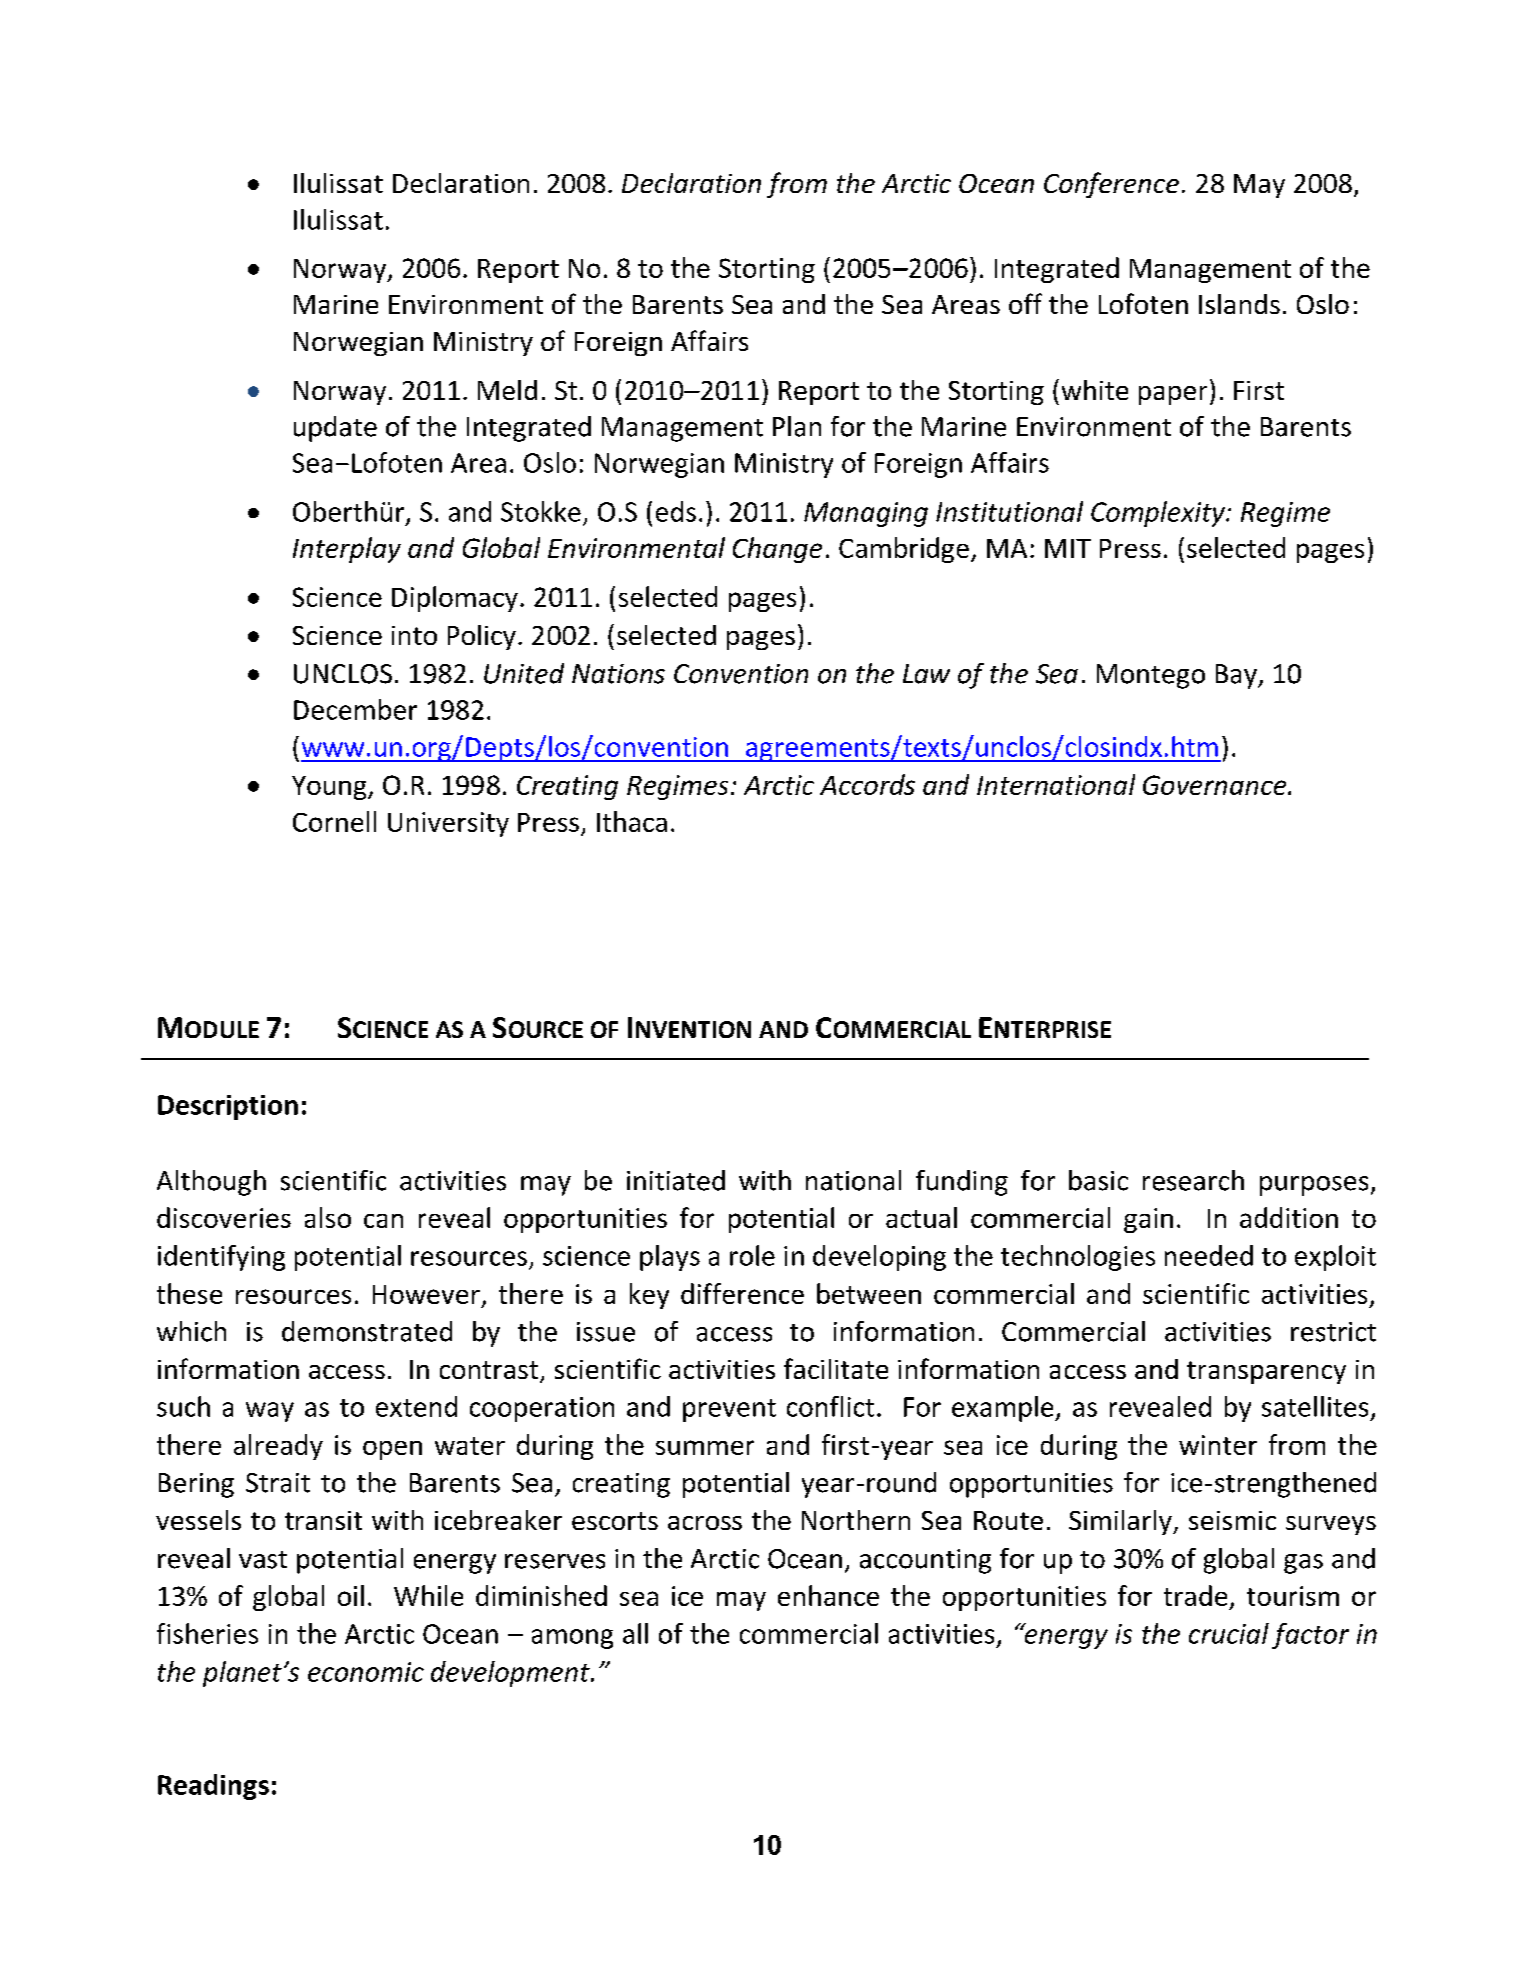 Image resolution: width=1534 pixels, height=1985 pixels. What do you see at coordinates (366, 1672) in the page?
I see `economic` at bounding box center [366, 1672].
